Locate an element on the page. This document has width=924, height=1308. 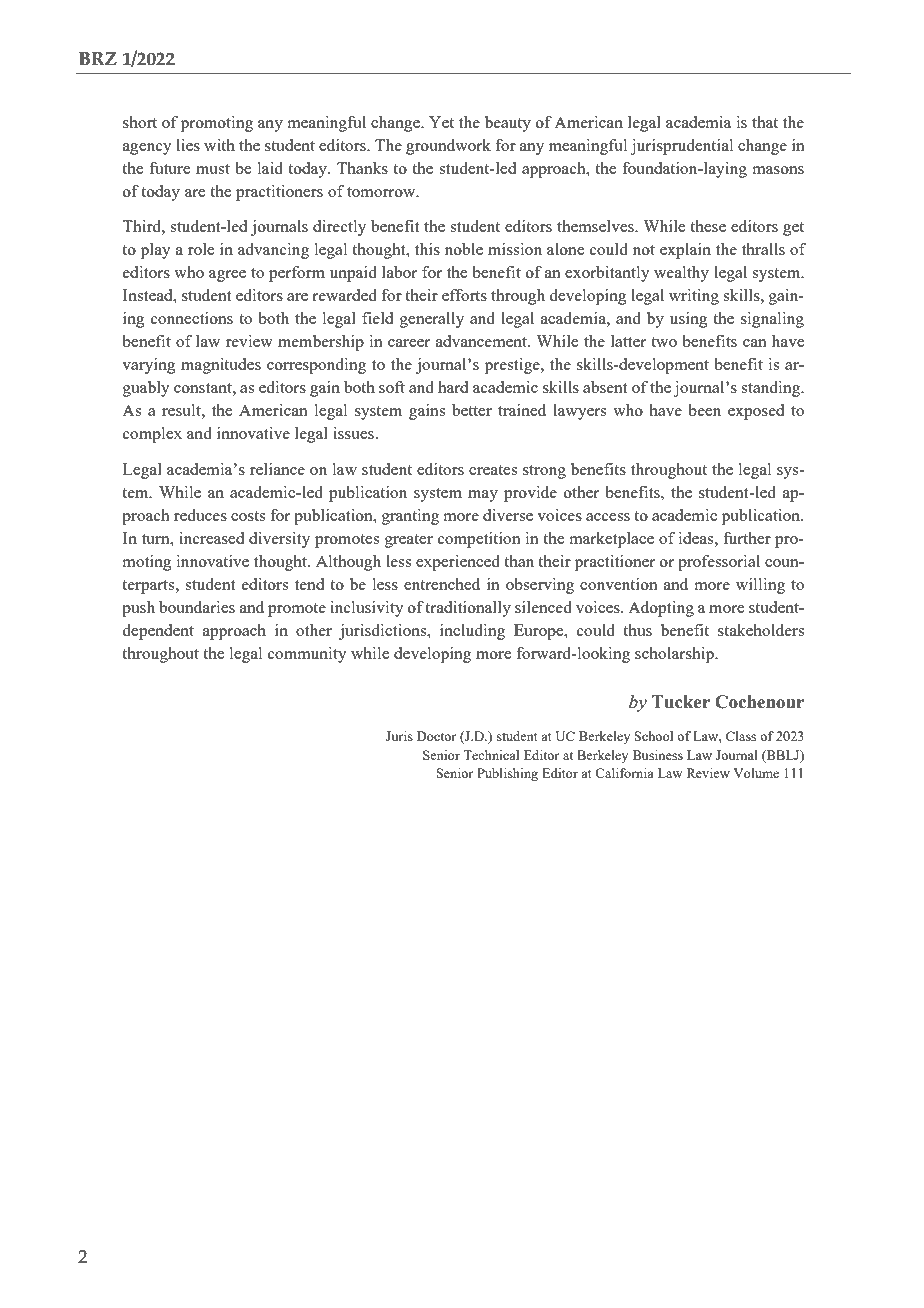
competition is located at coordinates (479, 540).
